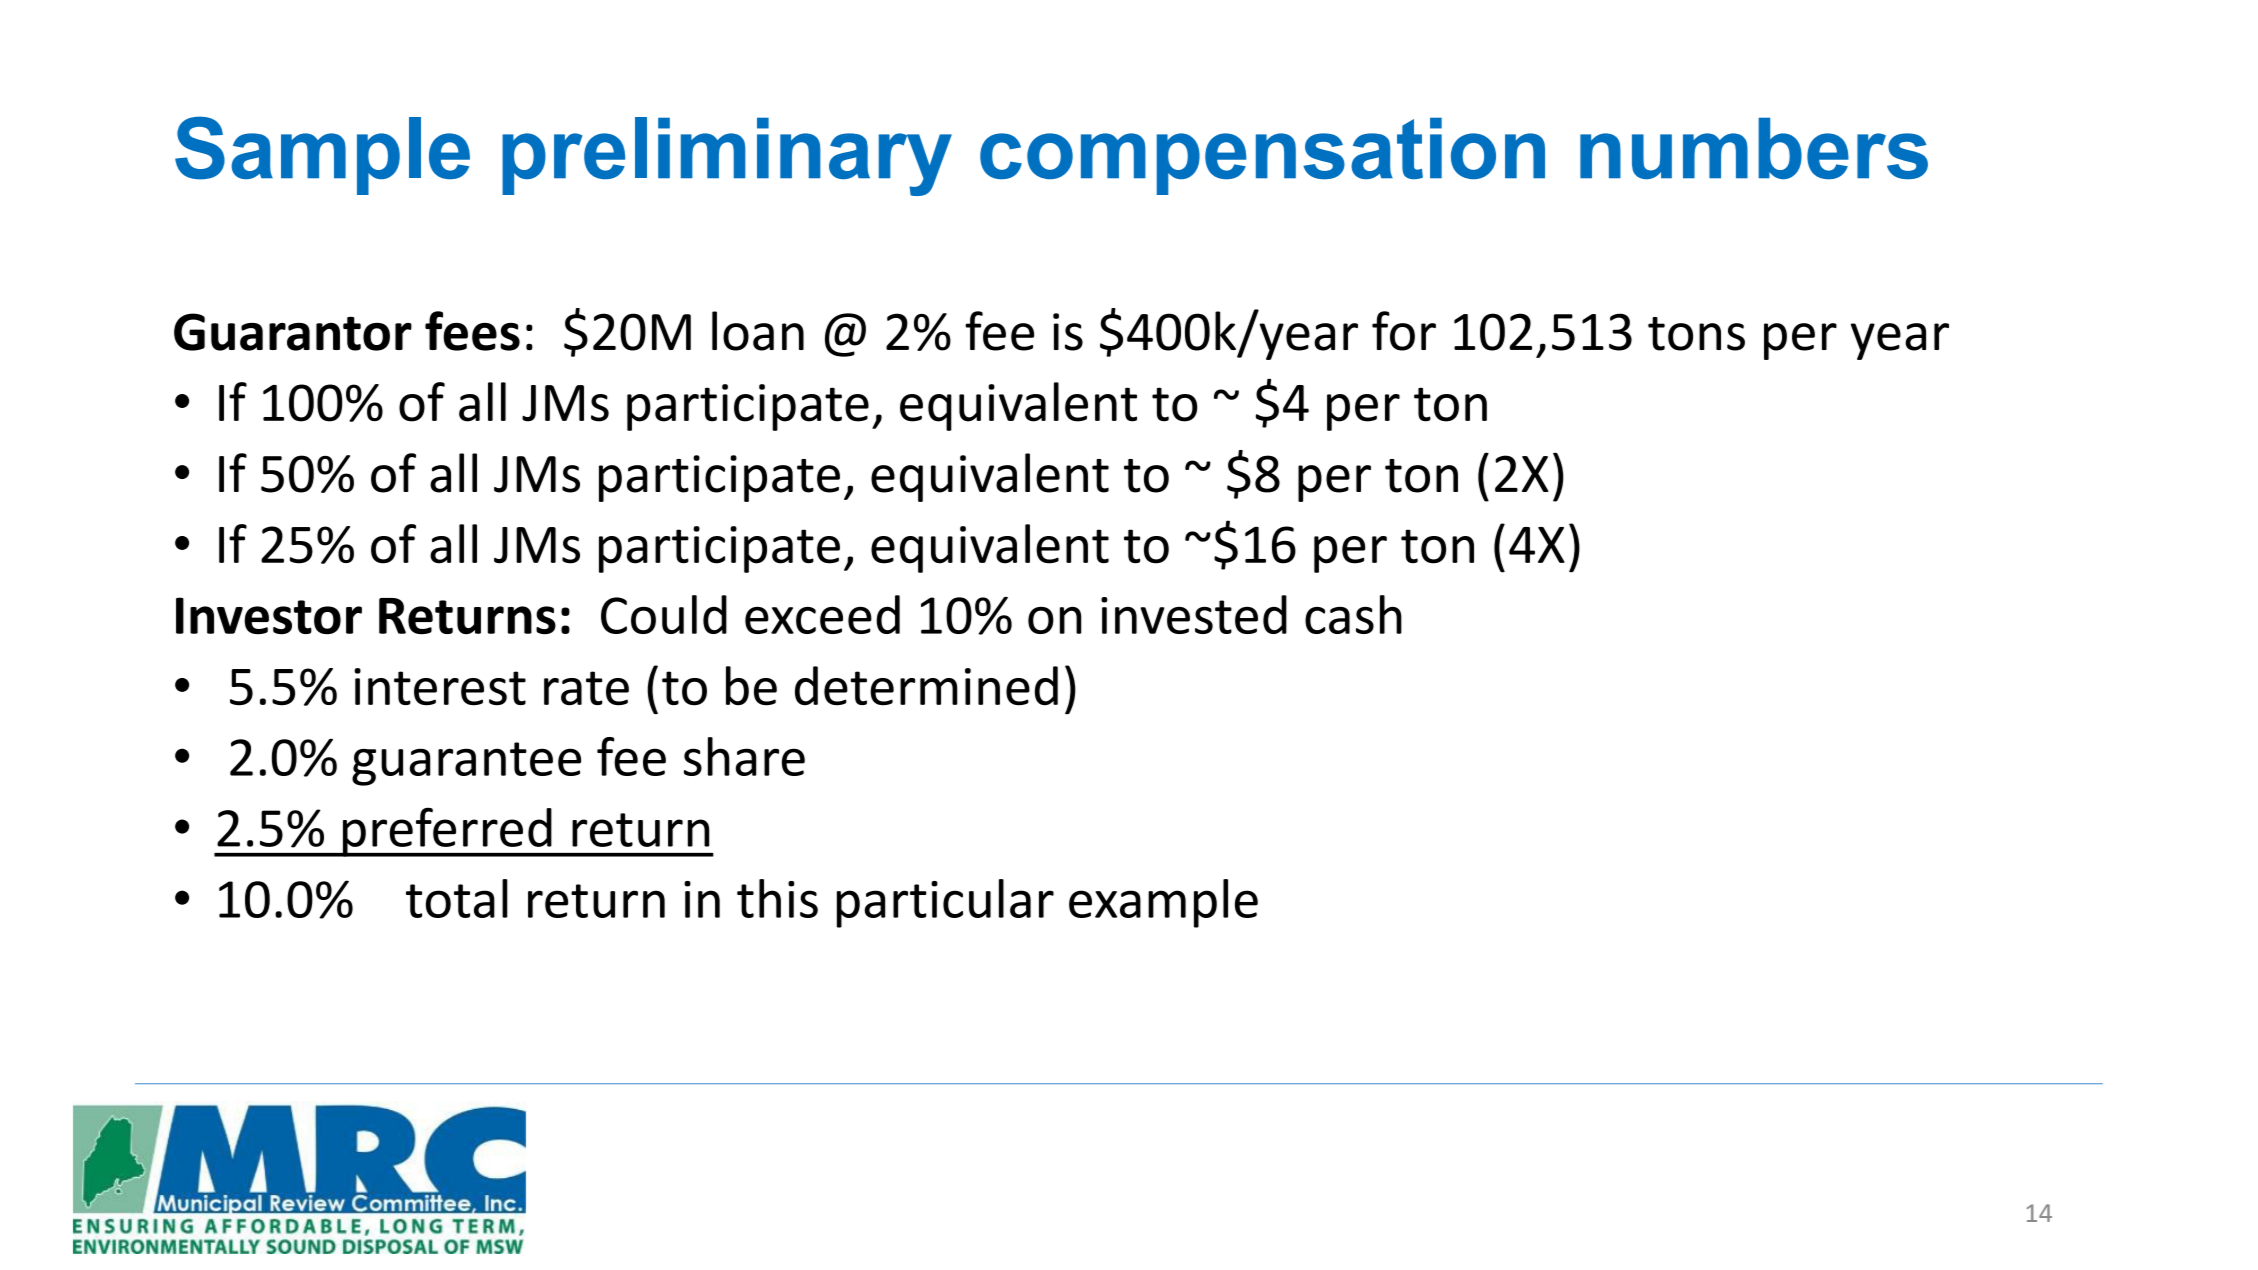 Image resolution: width=2258 pixels, height=1270 pixels. I want to click on share, so click(744, 756).
